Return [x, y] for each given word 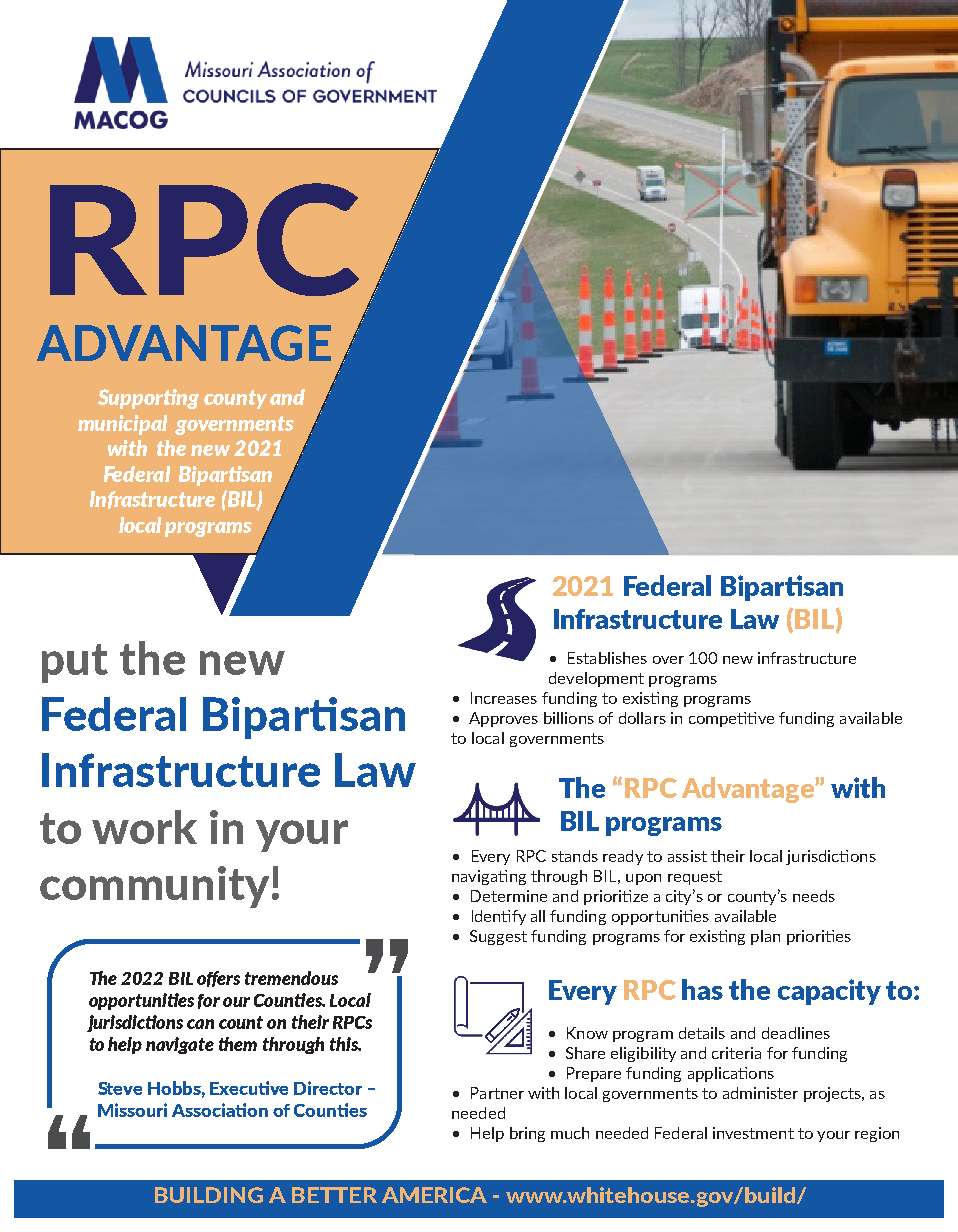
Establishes [607, 658]
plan [765, 937]
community [154, 887]
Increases [504, 698]
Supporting [148, 399]
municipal [122, 425]
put [75, 663]
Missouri [132, 1110]
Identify [499, 917]
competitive [731, 719]
